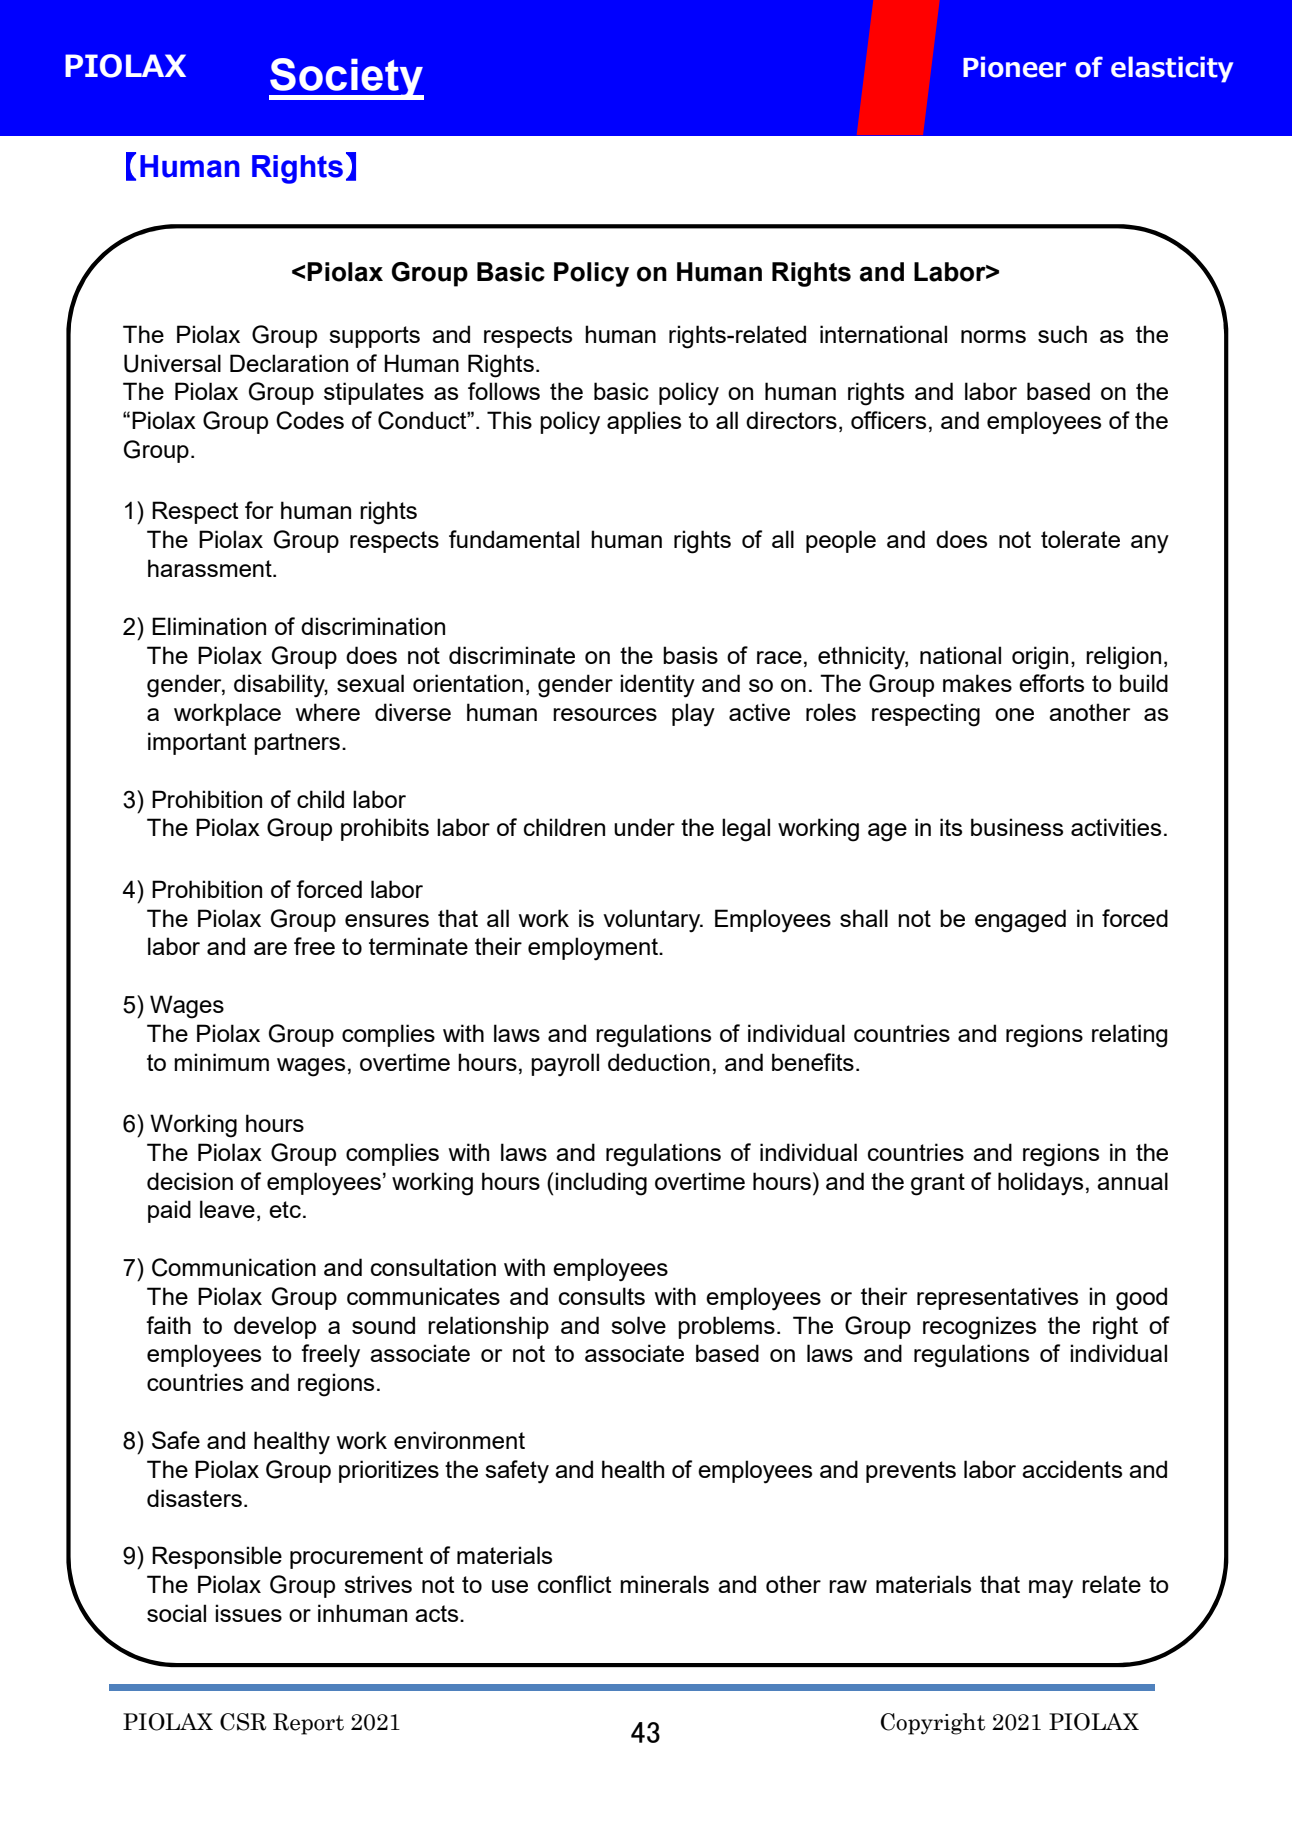 The width and height of the screenshot is (1292, 1827). What do you see at coordinates (1040, 1184) in the screenshot?
I see `holidays` at bounding box center [1040, 1184].
